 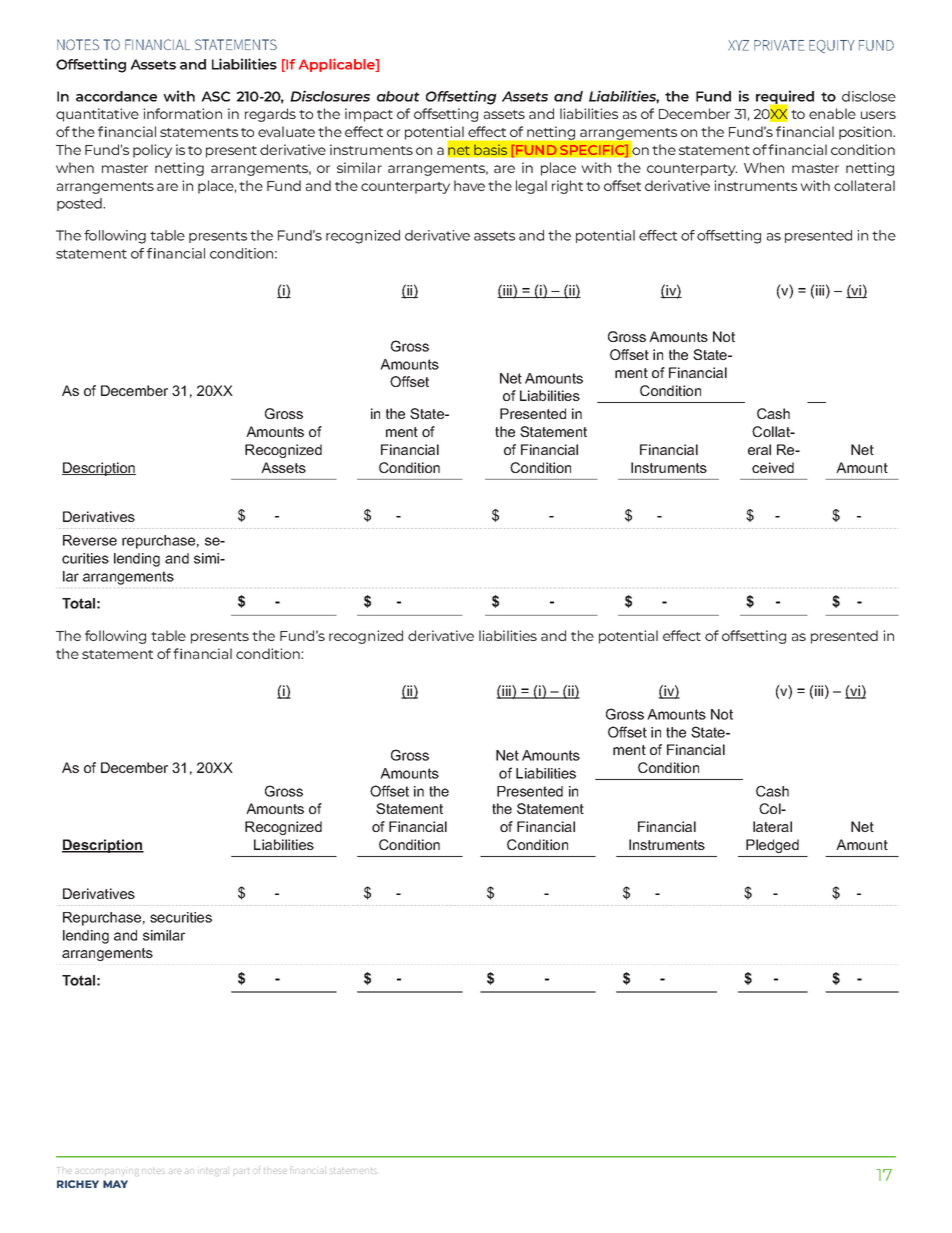 What do you see at coordinates (785, 98) in the image?
I see `required` at bounding box center [785, 98].
